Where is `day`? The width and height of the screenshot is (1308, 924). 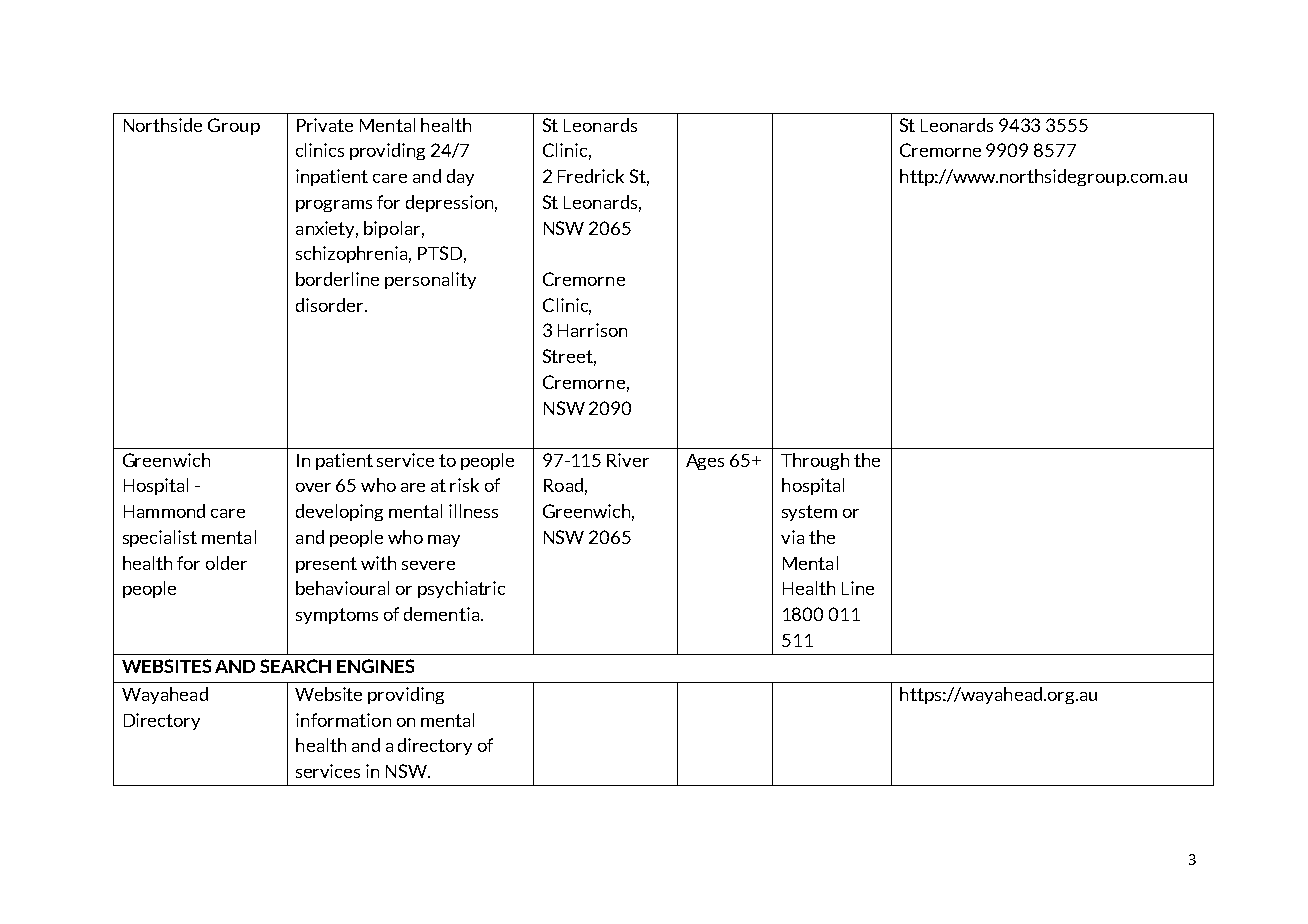 day is located at coordinates (460, 177).
